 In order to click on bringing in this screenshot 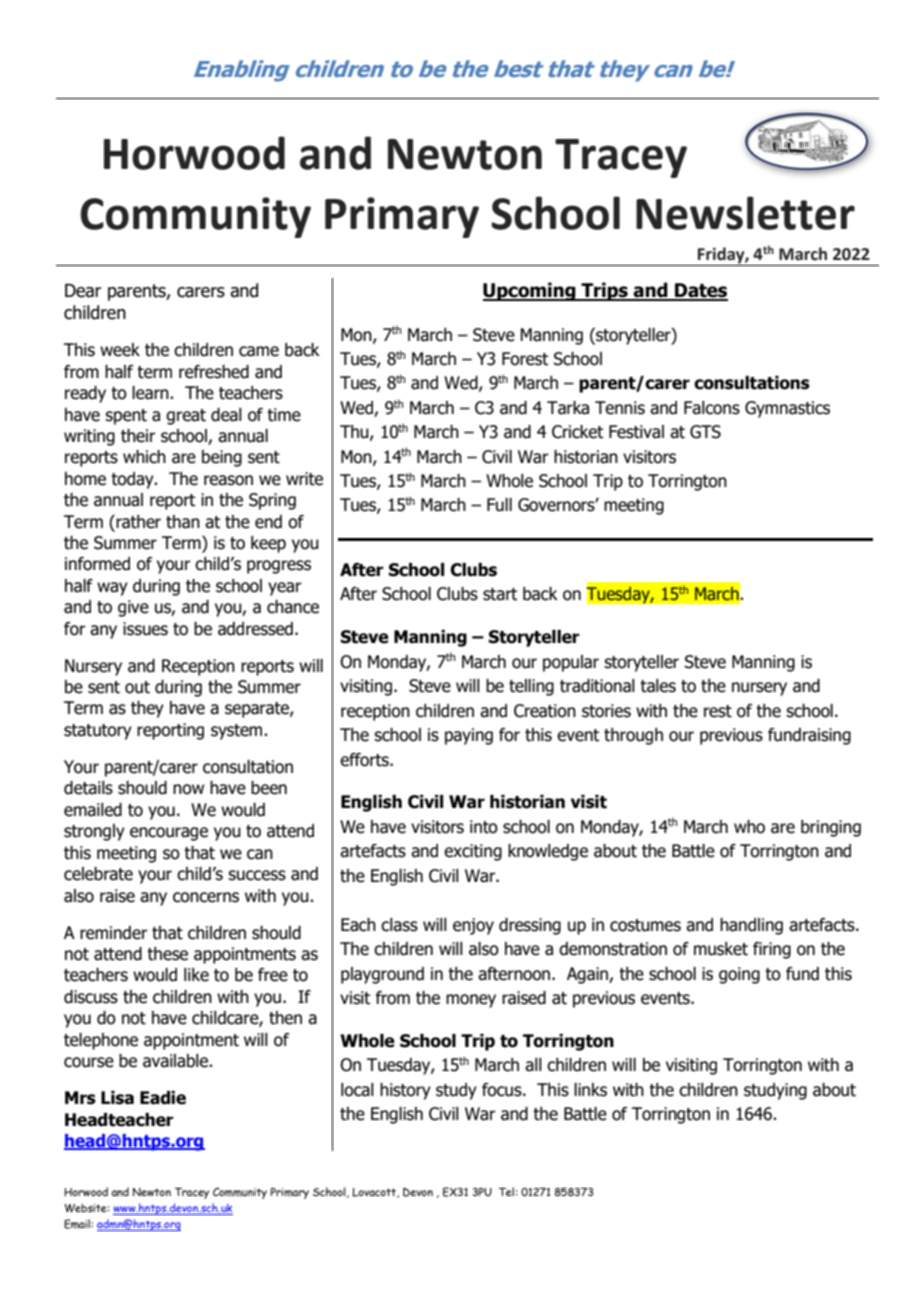, I will do `click(831, 828)`.
